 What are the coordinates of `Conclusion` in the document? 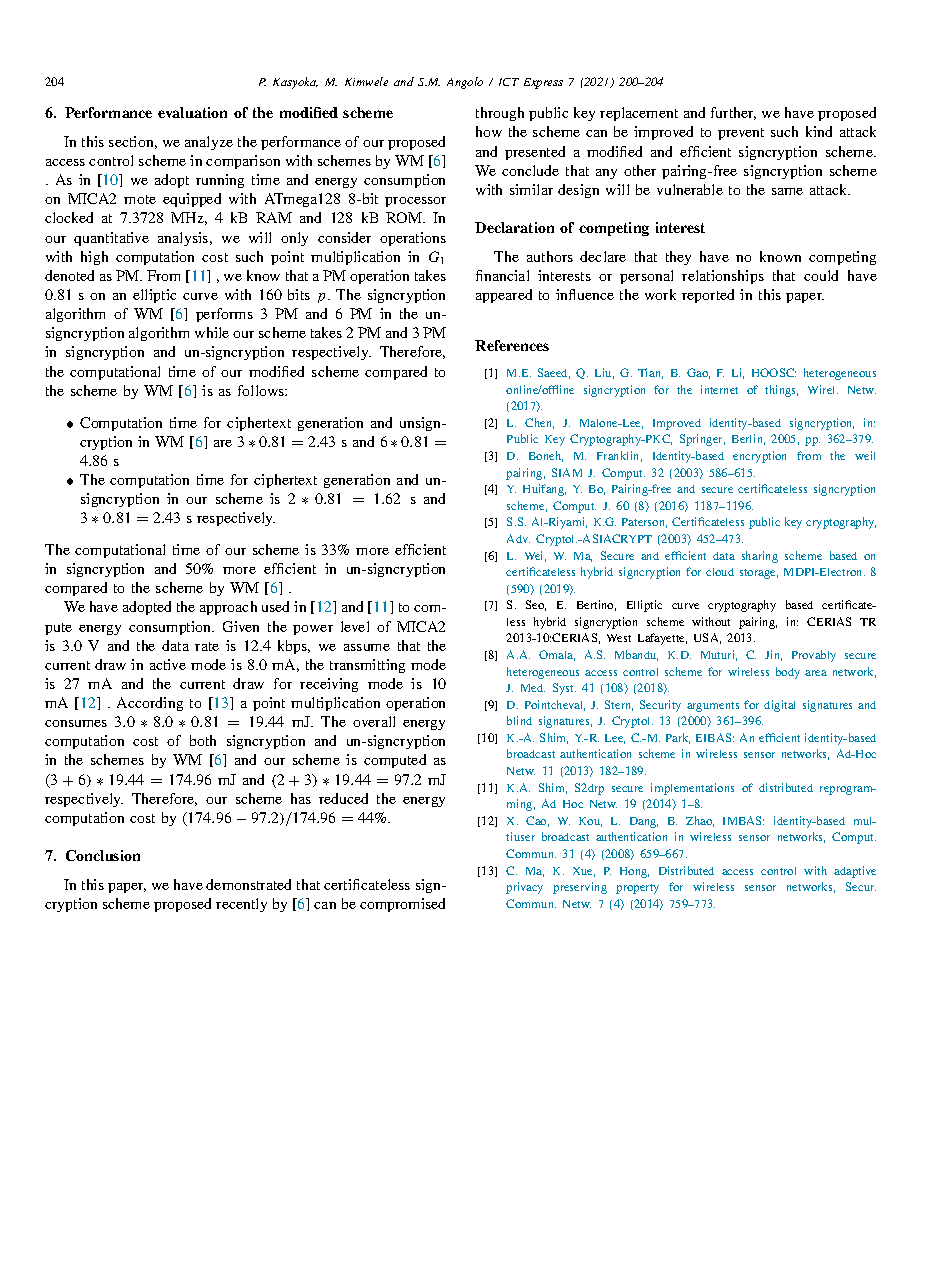 It's located at (103, 855).
